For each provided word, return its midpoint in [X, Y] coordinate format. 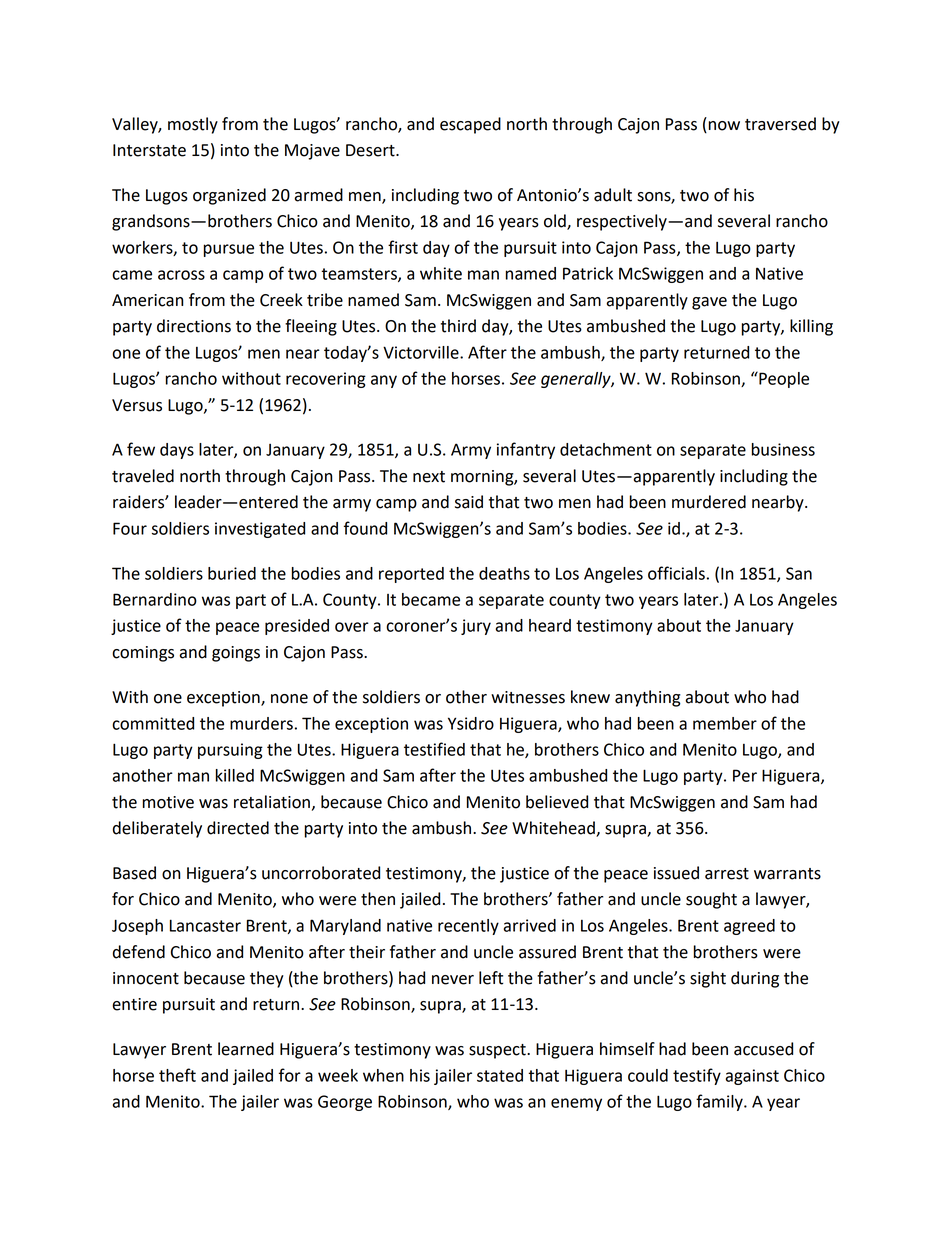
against [752, 1077]
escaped [470, 125]
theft [177, 1075]
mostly [193, 125]
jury [476, 627]
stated [500, 1075]
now [724, 126]
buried [232, 573]
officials [676, 573]
